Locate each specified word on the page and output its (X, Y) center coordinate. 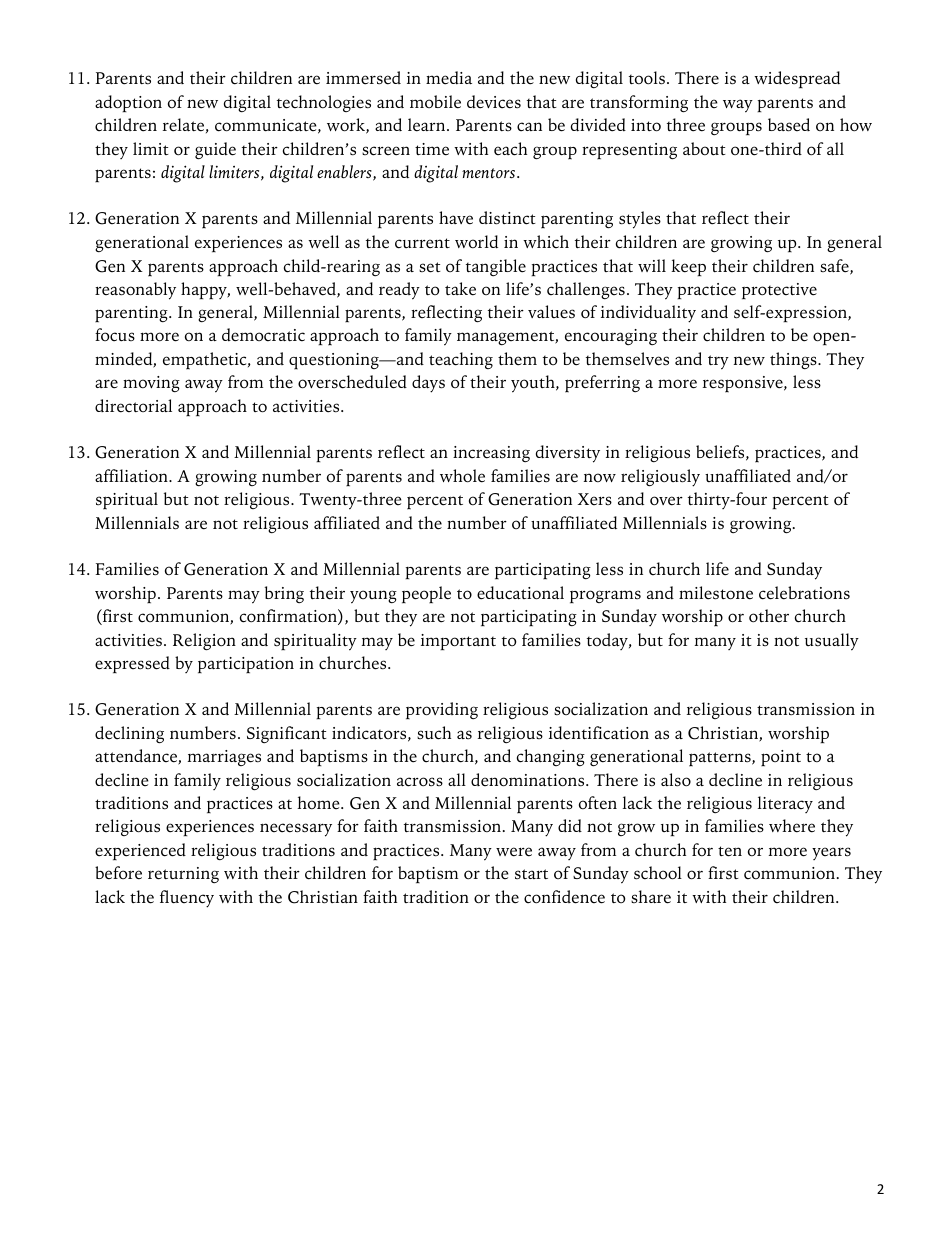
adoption (128, 103)
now (600, 477)
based (789, 125)
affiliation (132, 476)
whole (462, 476)
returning (183, 875)
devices (494, 102)
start (531, 874)
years (831, 853)
